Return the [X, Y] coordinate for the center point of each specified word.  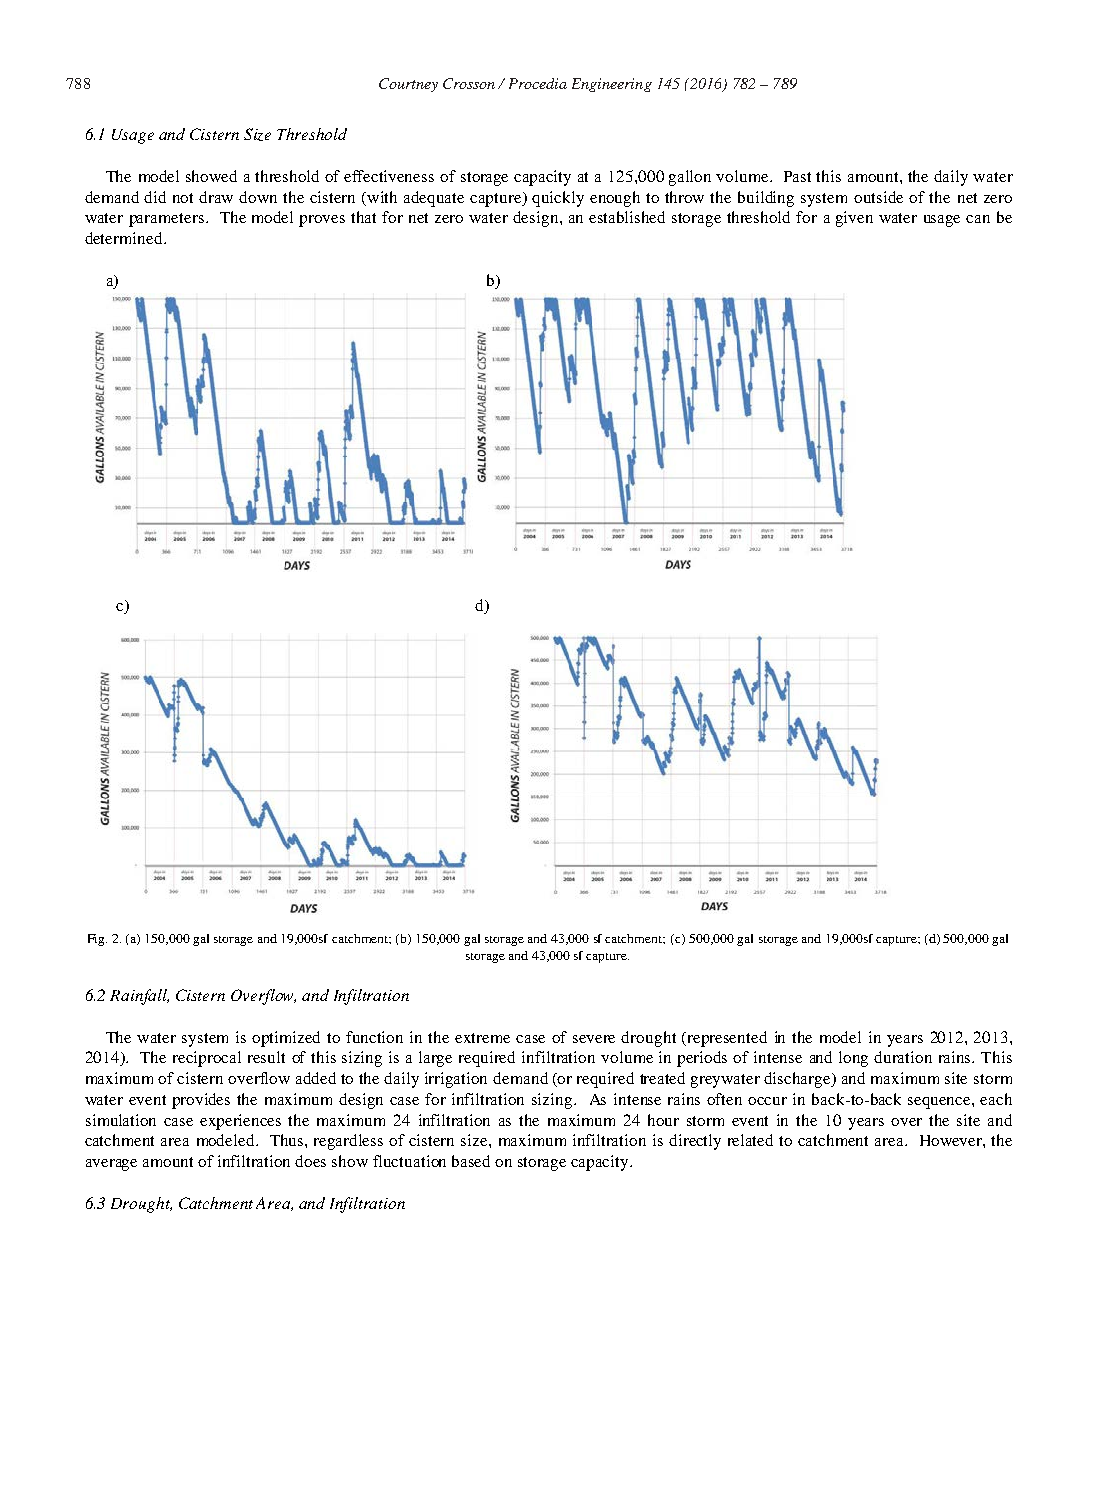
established [627, 217]
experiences [240, 1122]
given [854, 219]
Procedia [538, 83]
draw [216, 197]
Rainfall [139, 997]
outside [878, 197]
